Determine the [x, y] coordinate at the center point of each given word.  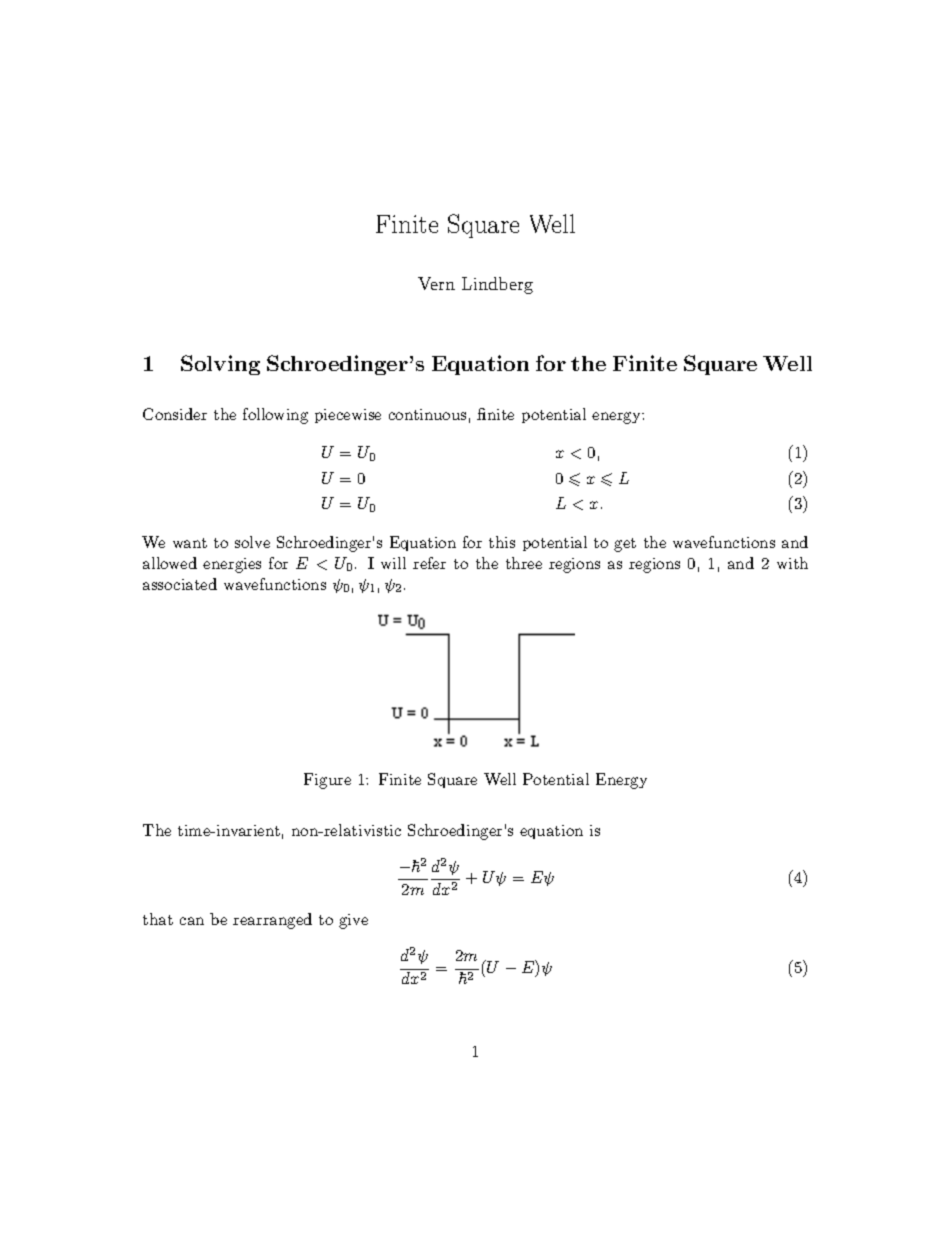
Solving [220, 365]
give [353, 921]
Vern [436, 283]
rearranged [272, 921]
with [792, 563]
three [524, 563]
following [275, 416]
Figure [327, 781]
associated [180, 584]
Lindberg [497, 285]
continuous [427, 414]
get [625, 545]
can [192, 921]
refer [429, 563]
